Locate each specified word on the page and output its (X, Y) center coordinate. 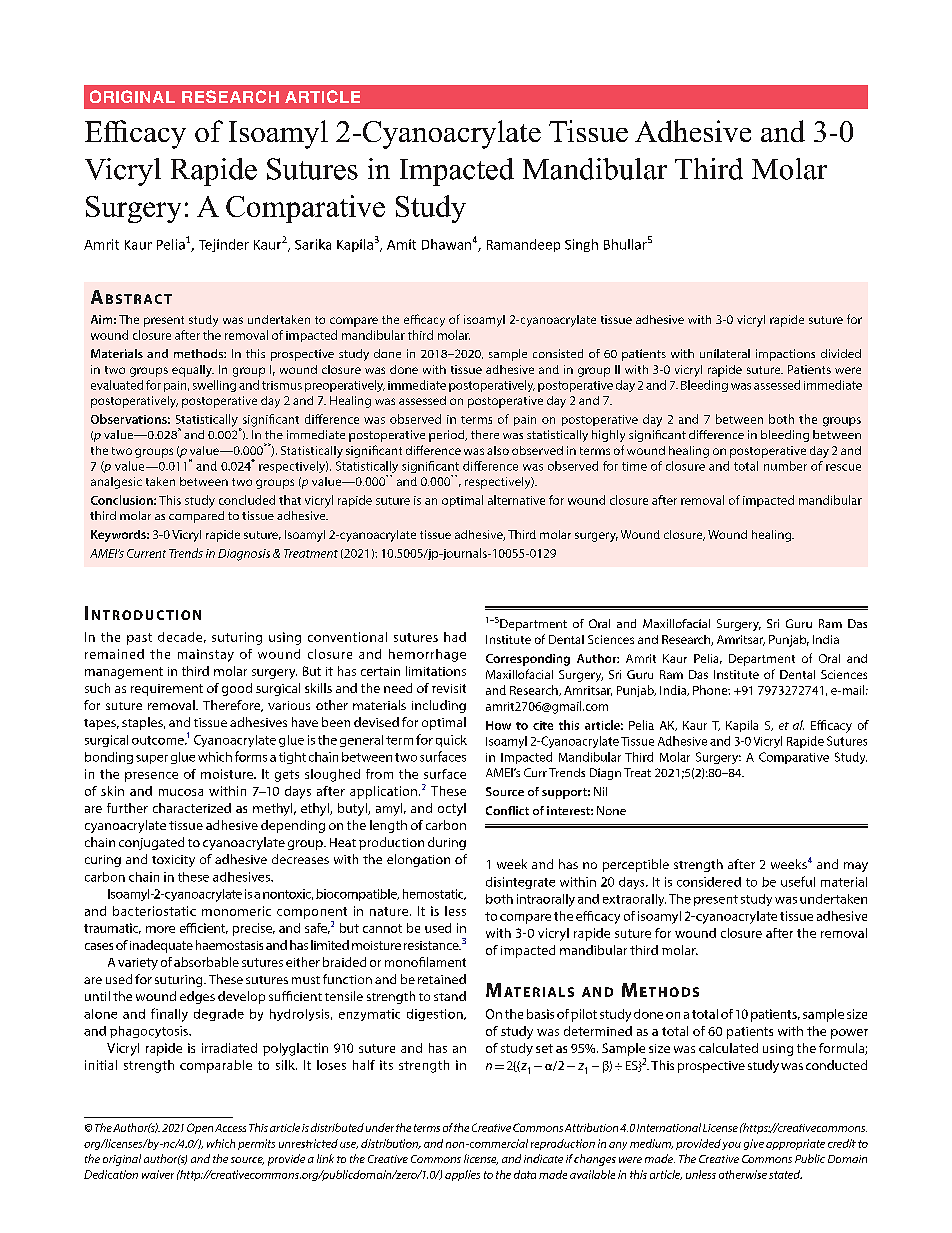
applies (462, 1175)
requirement (167, 690)
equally (193, 371)
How (498, 725)
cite (543, 725)
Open (200, 1128)
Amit (401, 244)
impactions (785, 355)
